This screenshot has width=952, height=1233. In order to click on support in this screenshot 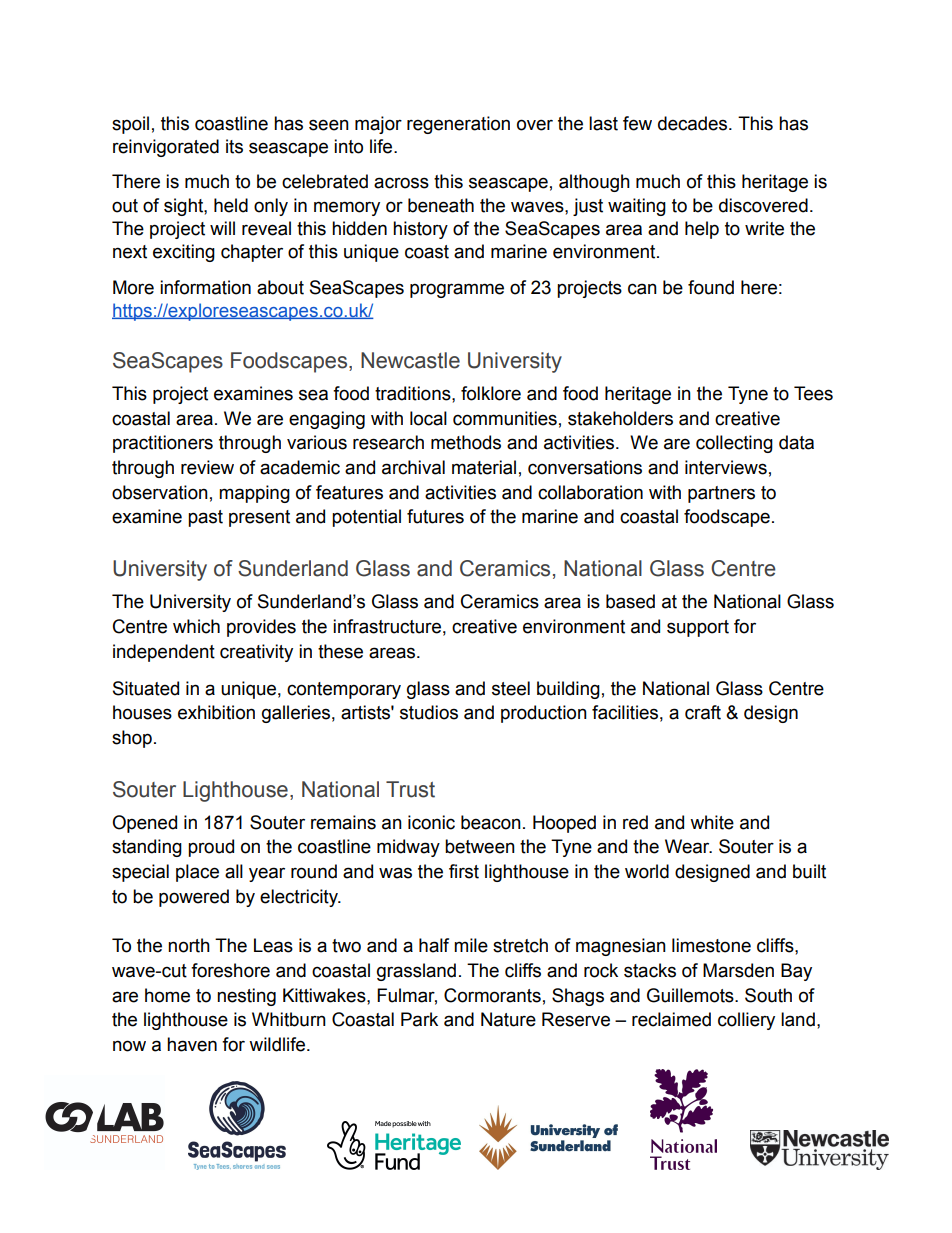, I will do `click(698, 628)`.
